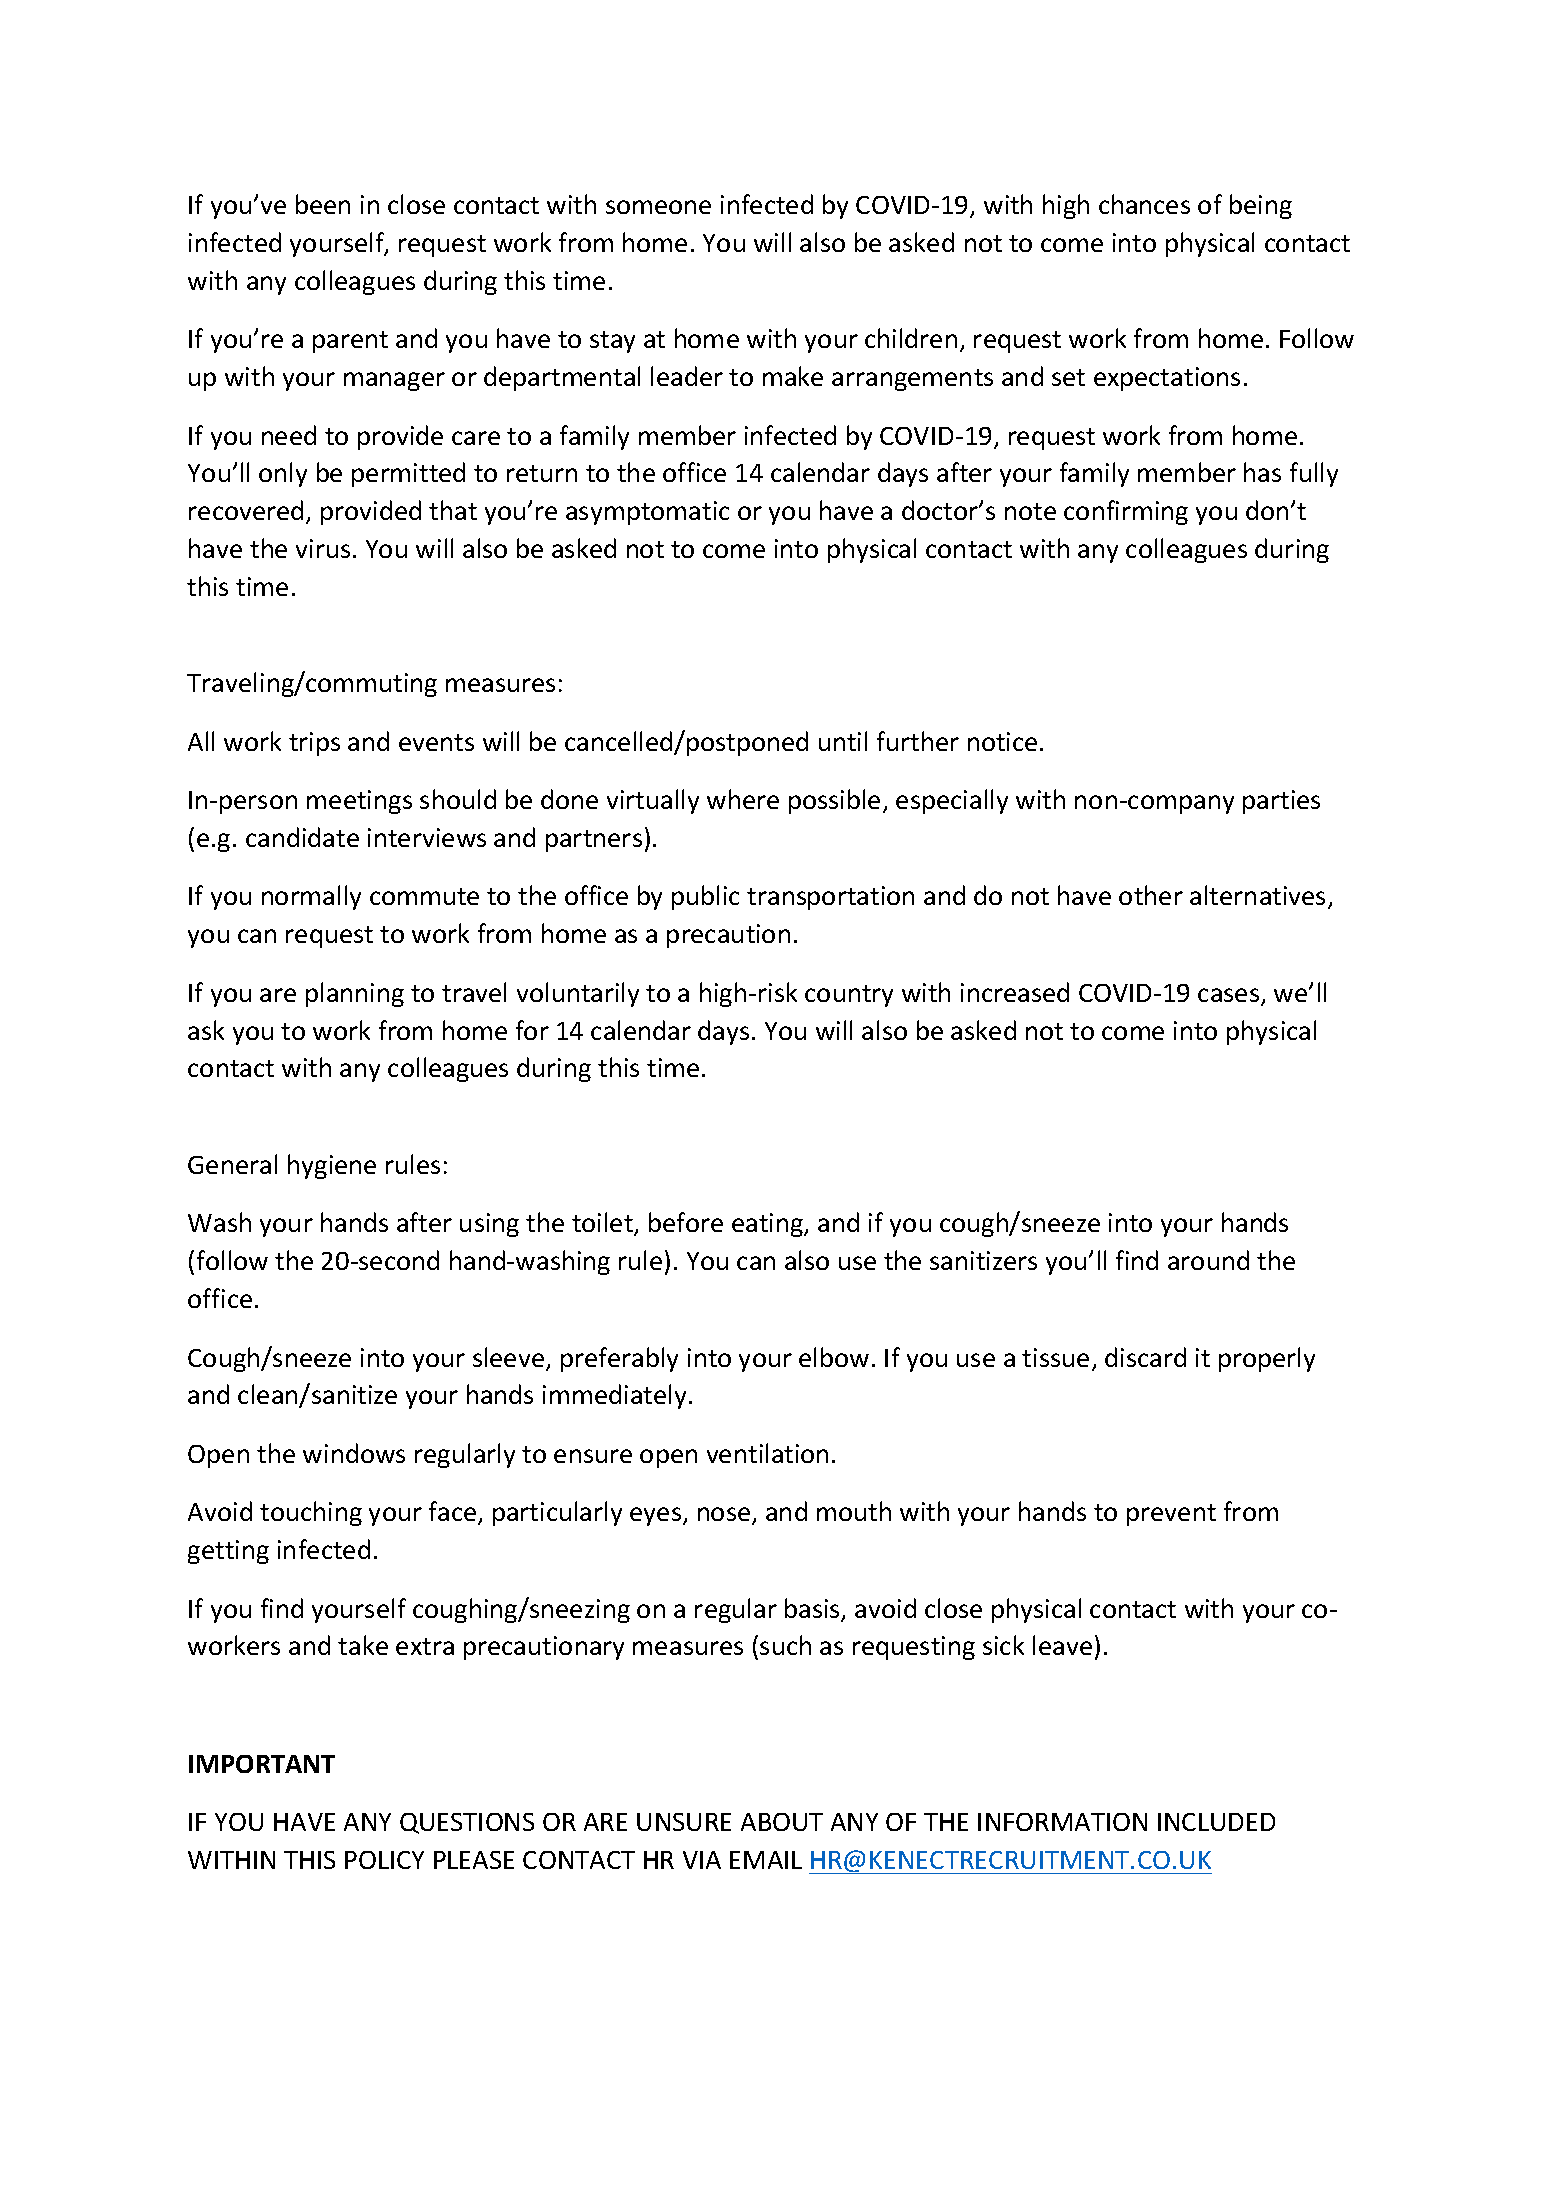  Describe the element at coordinates (658, 207) in the document. I see `someone` at that location.
